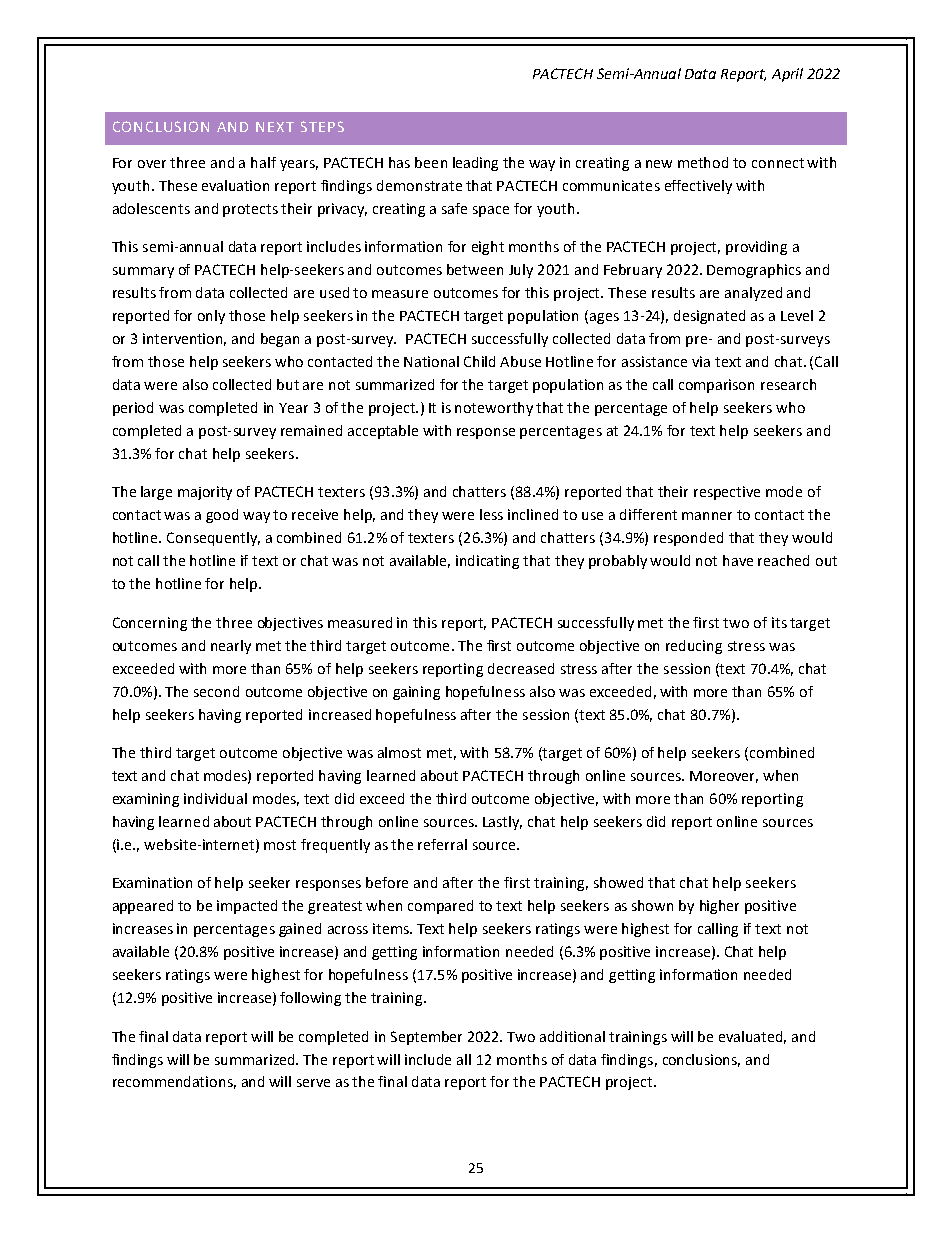  I want to click on have, so click(738, 560).
